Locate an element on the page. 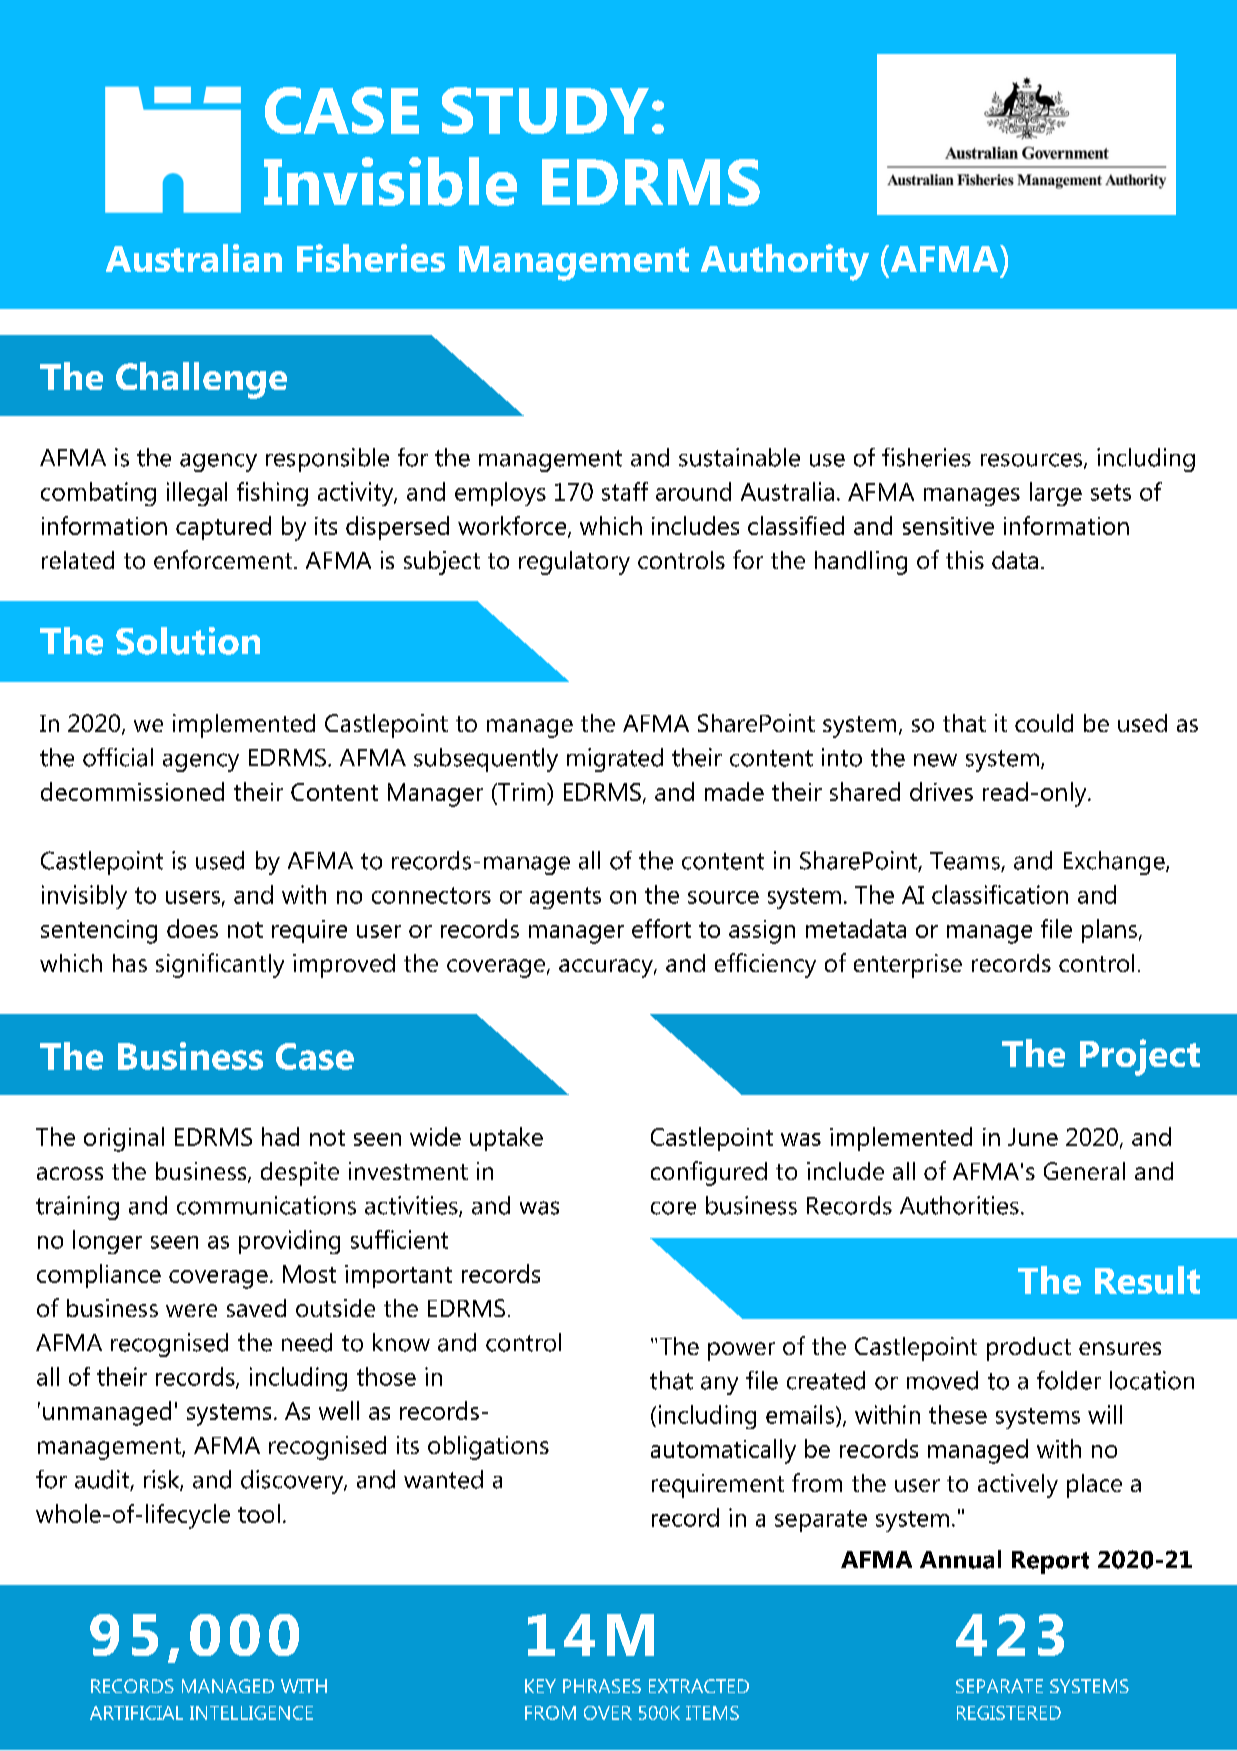  does is located at coordinates (192, 928).
